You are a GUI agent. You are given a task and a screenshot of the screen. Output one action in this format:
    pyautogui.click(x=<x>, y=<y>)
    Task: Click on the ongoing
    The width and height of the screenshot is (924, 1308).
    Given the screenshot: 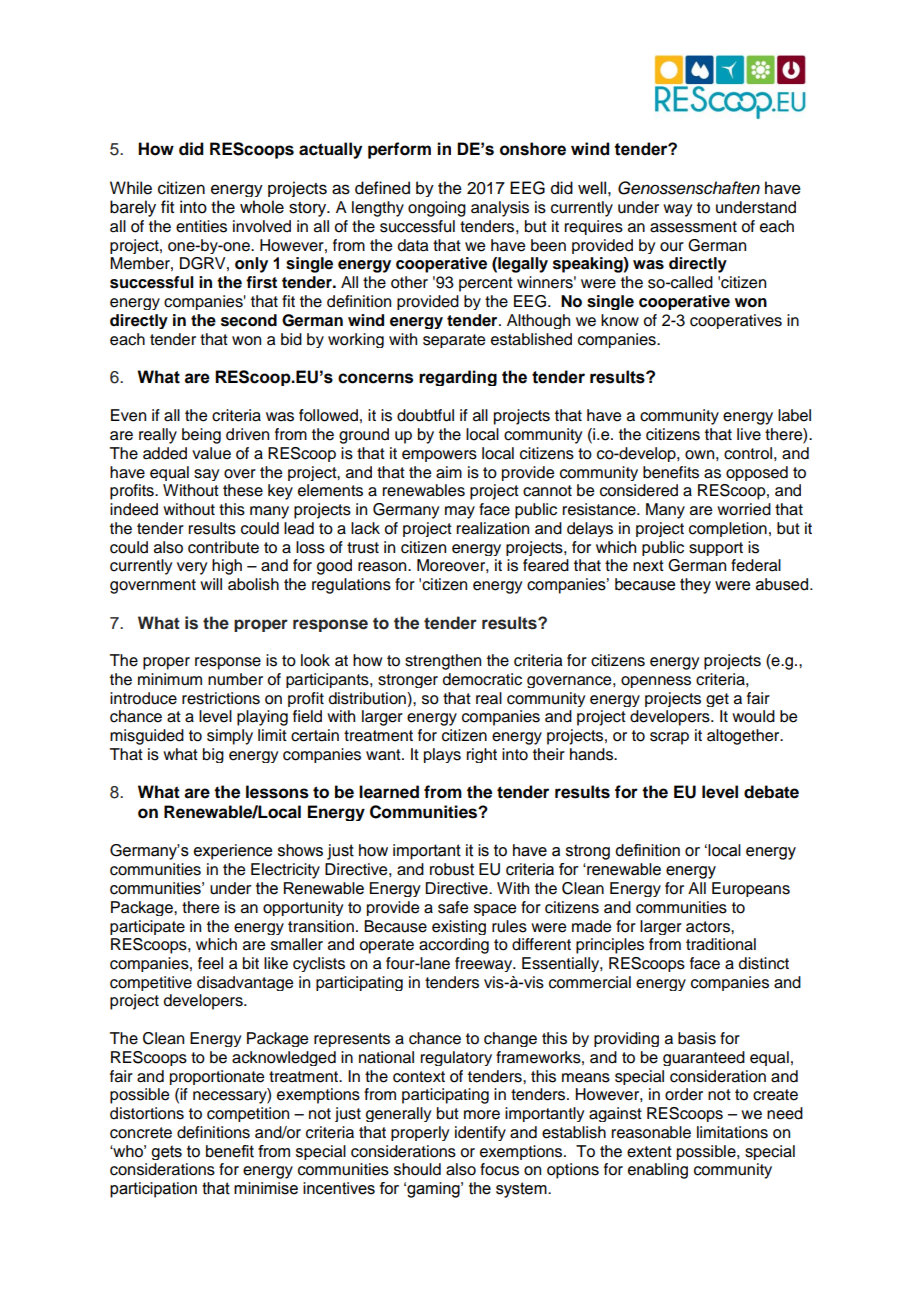 What is the action you would take?
    pyautogui.click(x=437, y=209)
